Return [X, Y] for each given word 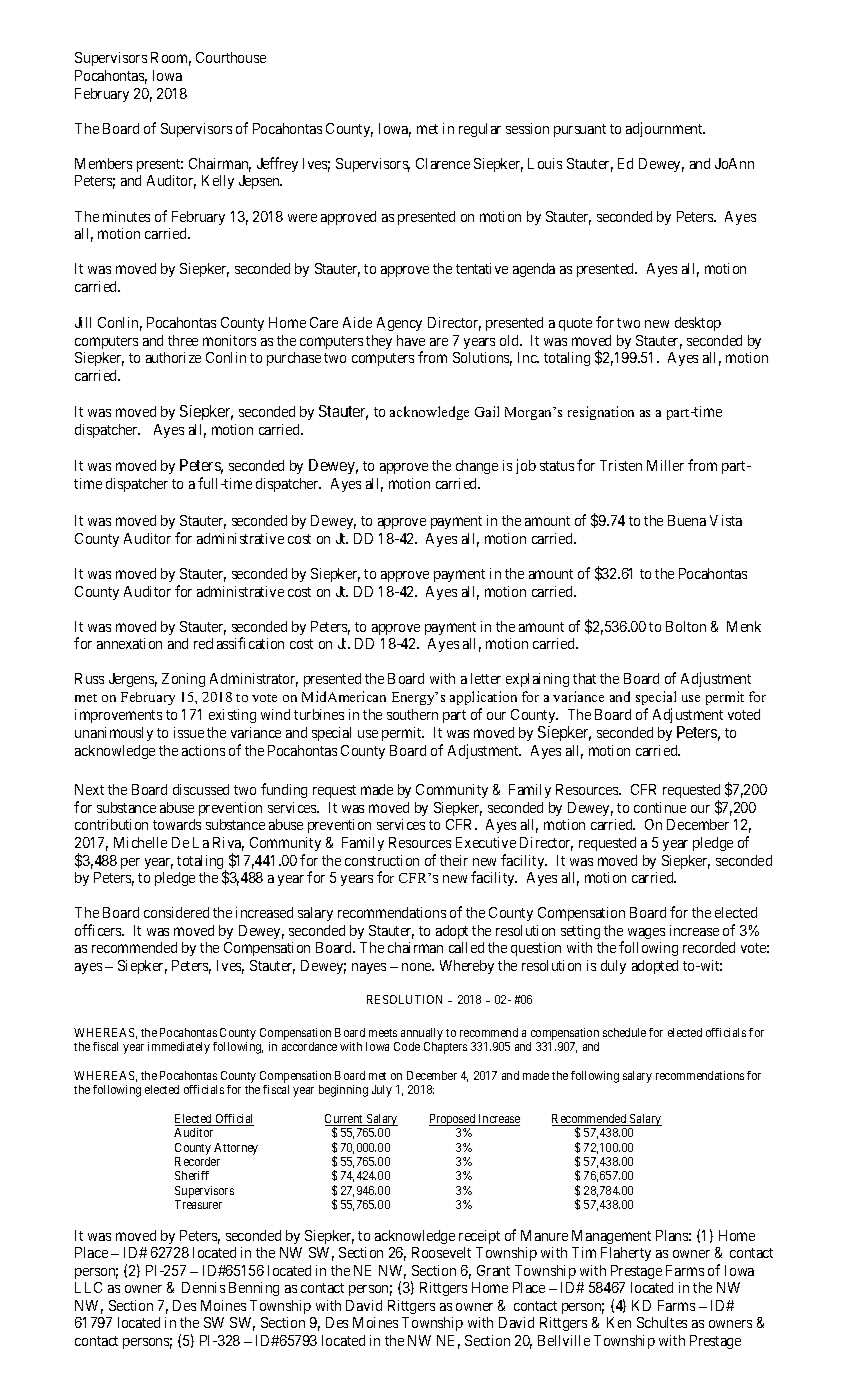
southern [412, 714]
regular [480, 130]
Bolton [686, 626]
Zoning [183, 680]
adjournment [665, 129]
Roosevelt [441, 1252]
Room [171, 59]
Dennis [203, 1287]
